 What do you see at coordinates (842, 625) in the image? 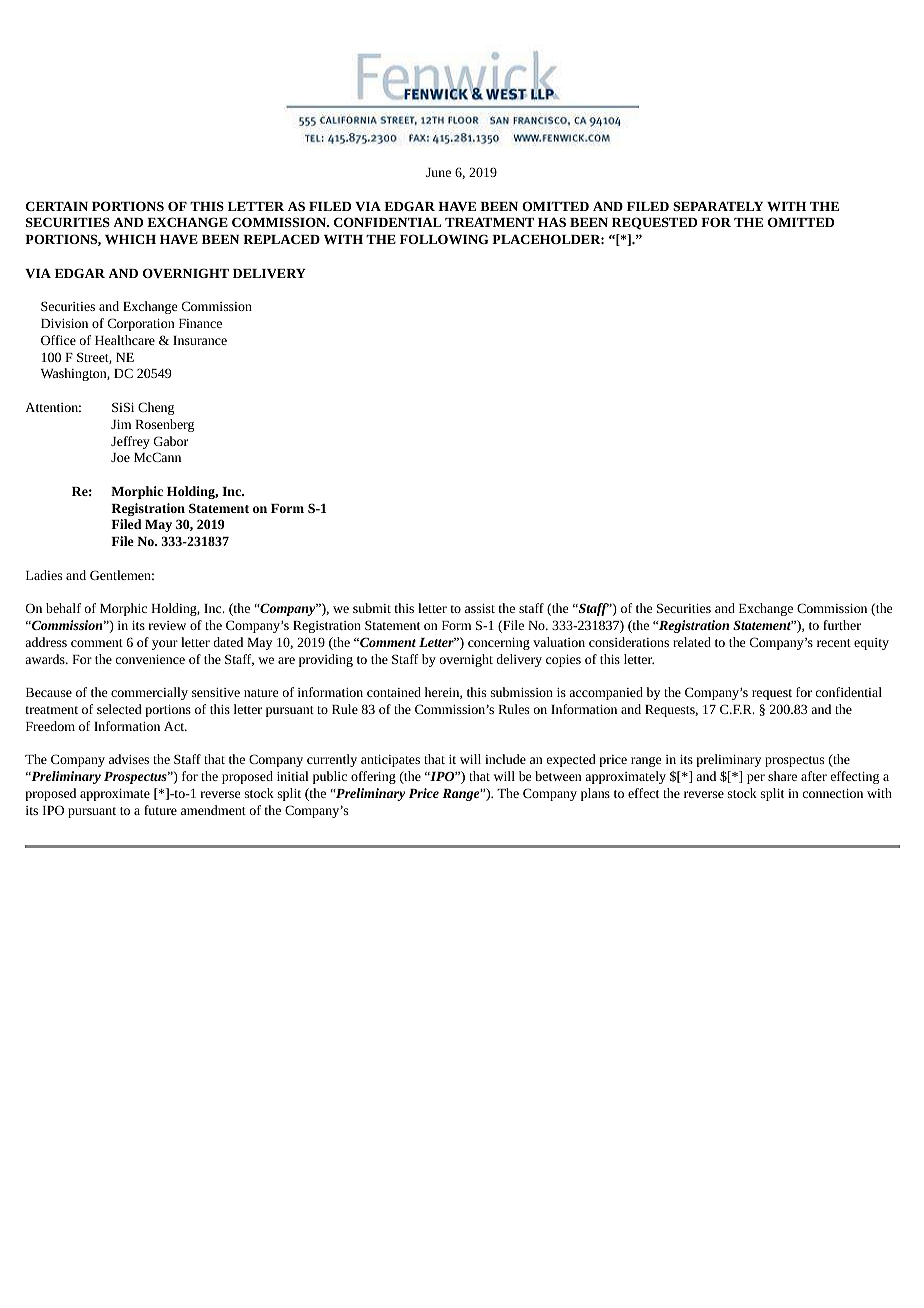
I see `further` at bounding box center [842, 625].
